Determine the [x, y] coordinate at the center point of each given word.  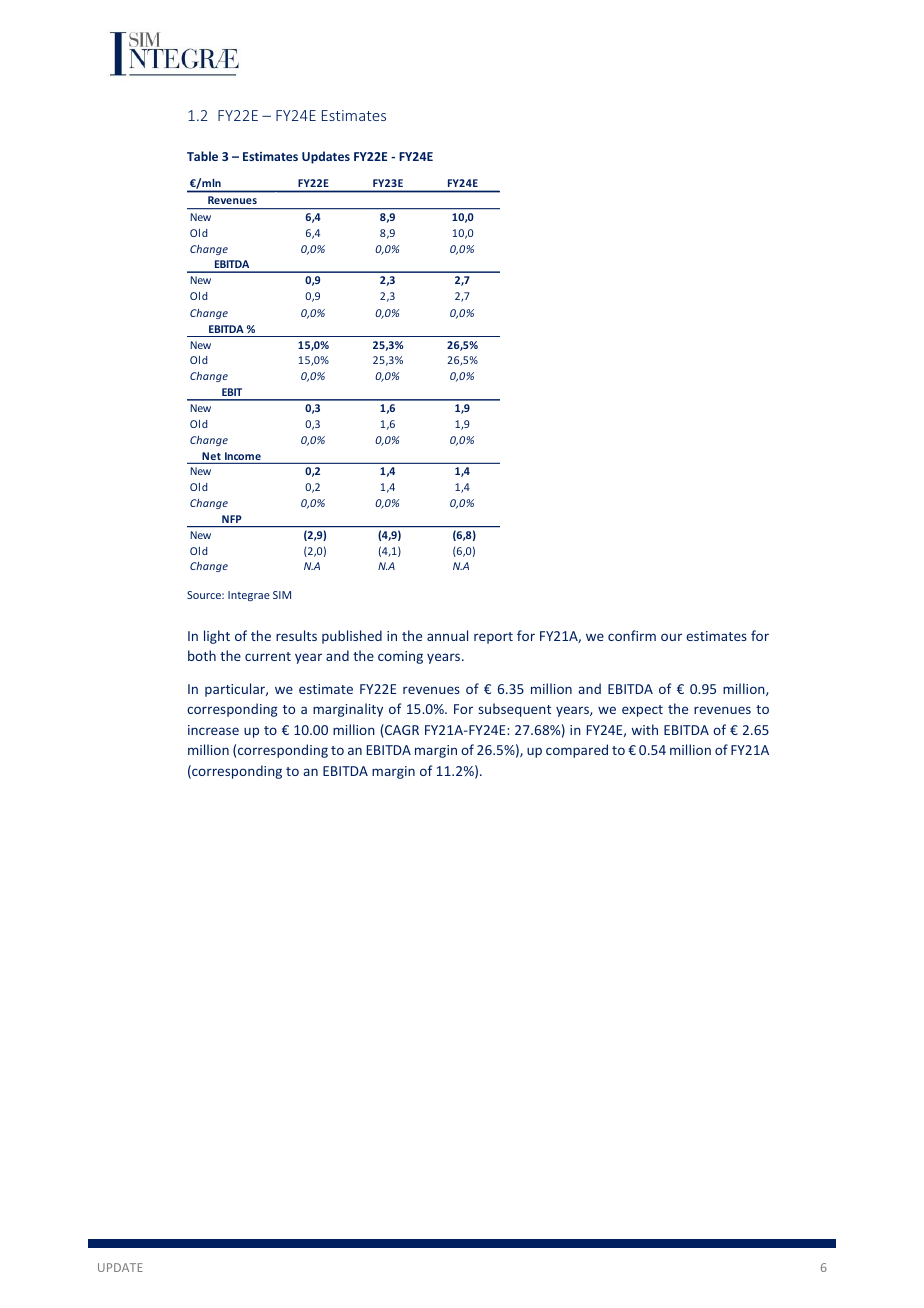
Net [211, 457]
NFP [231, 519]
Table [202, 156]
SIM [282, 595]
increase [213, 730]
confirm [632, 635]
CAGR [401, 731]
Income [243, 457]
